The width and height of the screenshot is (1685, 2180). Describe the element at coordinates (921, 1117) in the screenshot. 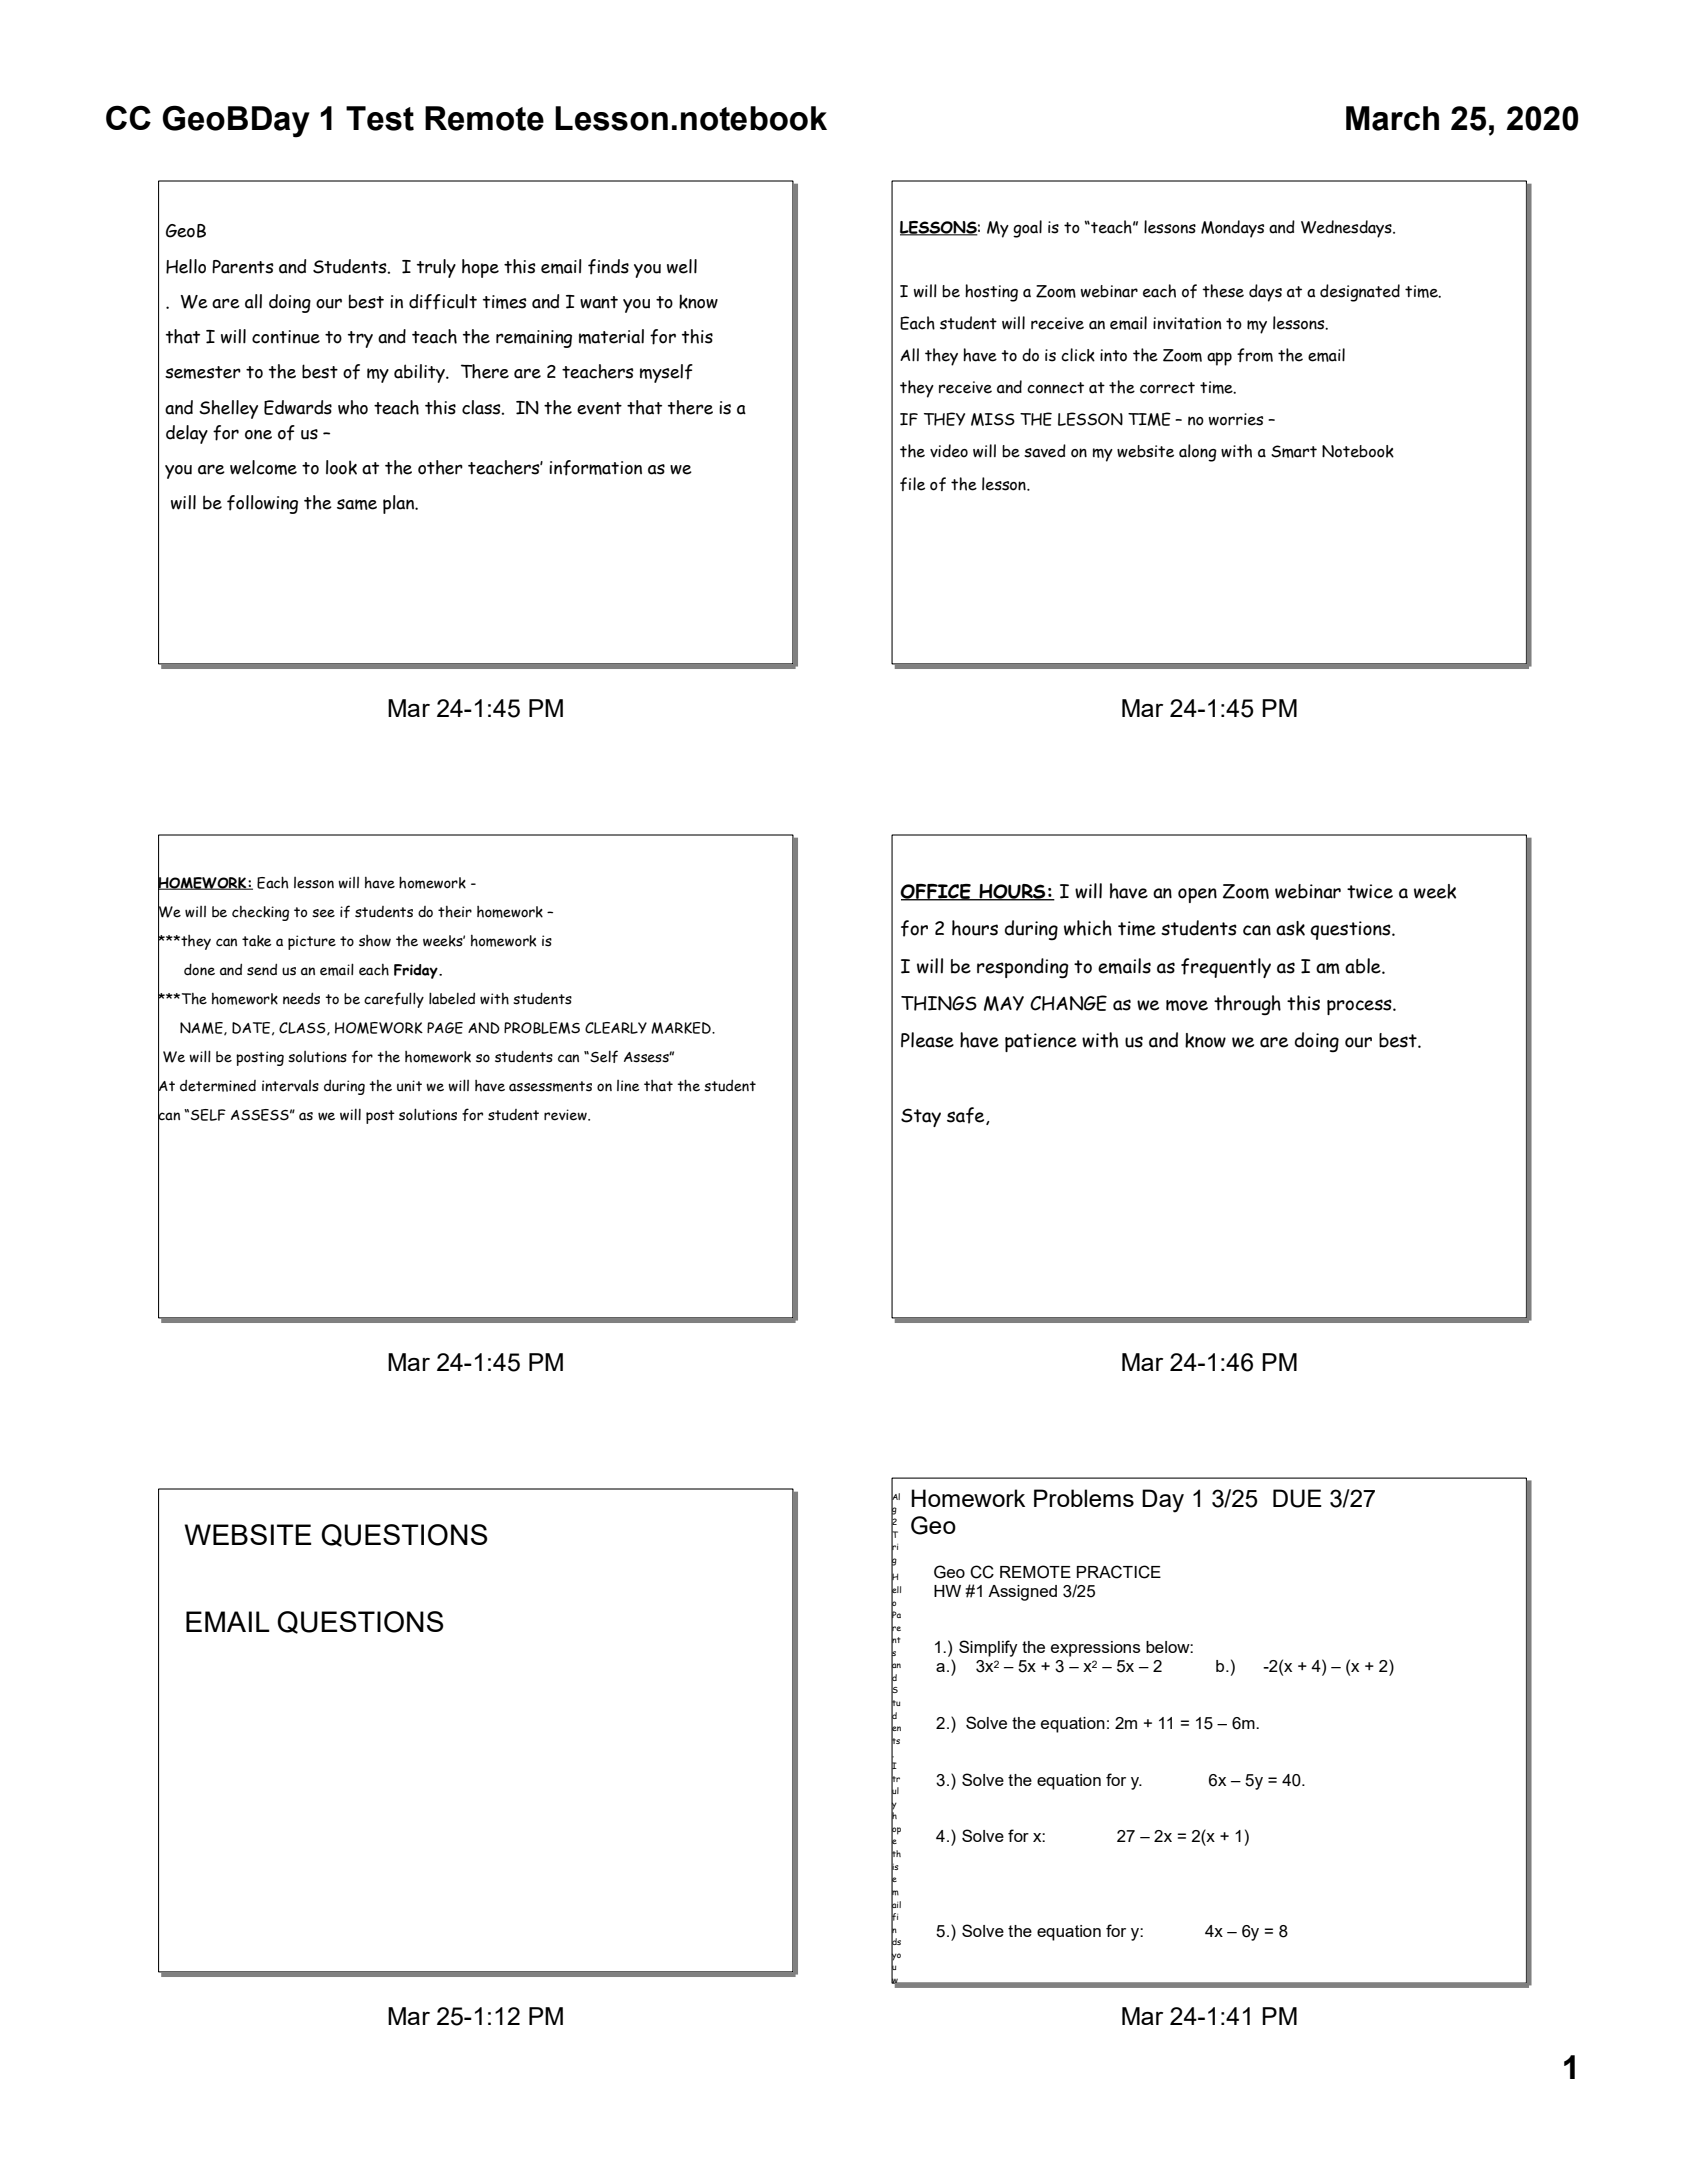

I see `Stay` at that location.
